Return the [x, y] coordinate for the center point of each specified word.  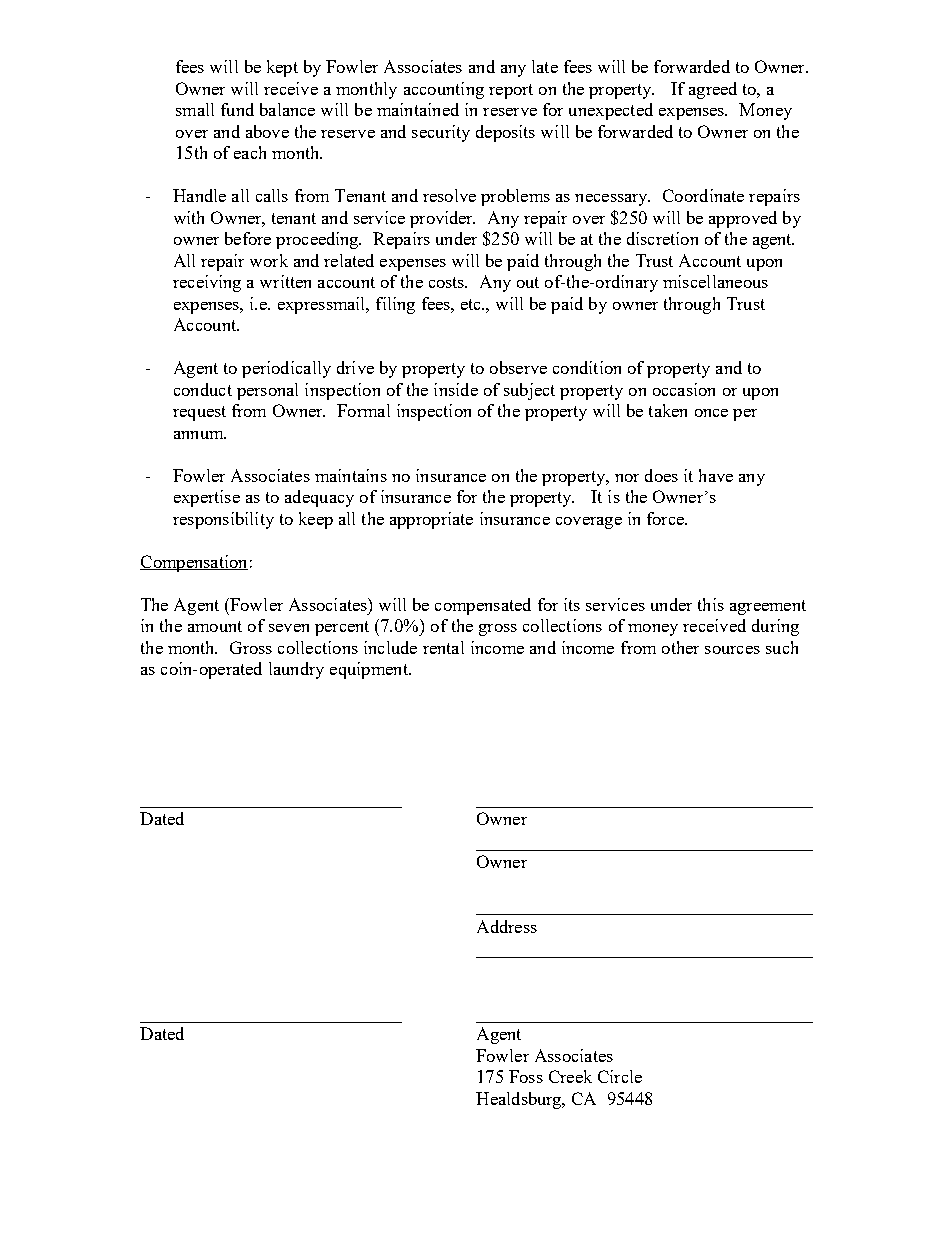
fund [237, 109]
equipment [370, 670]
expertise [207, 498]
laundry [296, 670]
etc [472, 304]
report [511, 91]
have [716, 475]
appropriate [431, 520]
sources [732, 650]
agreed [713, 90]
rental [443, 647]
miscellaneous [715, 281]
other [680, 647]
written [285, 281]
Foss [526, 1076]
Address [507, 926]
